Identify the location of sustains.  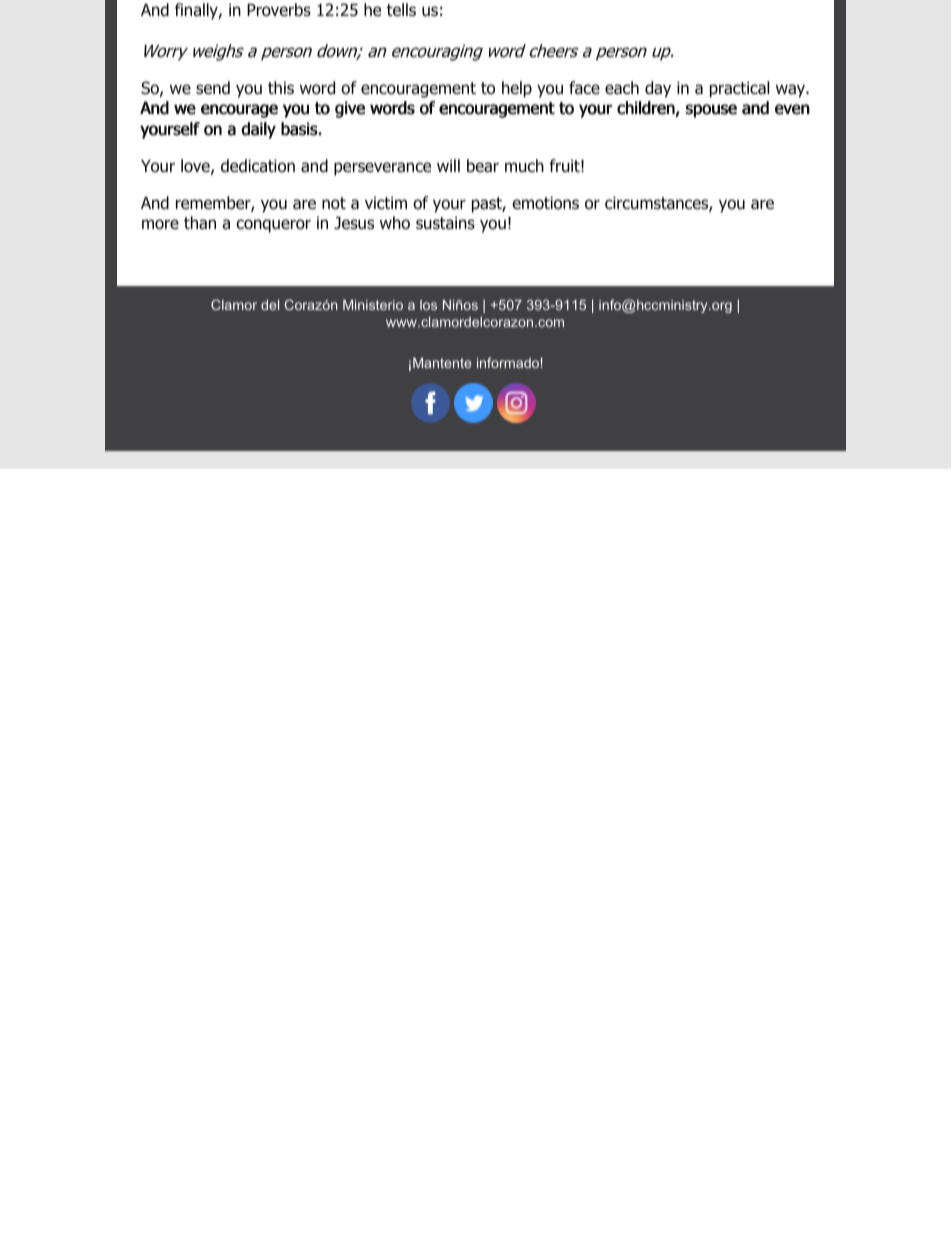
(445, 223).
